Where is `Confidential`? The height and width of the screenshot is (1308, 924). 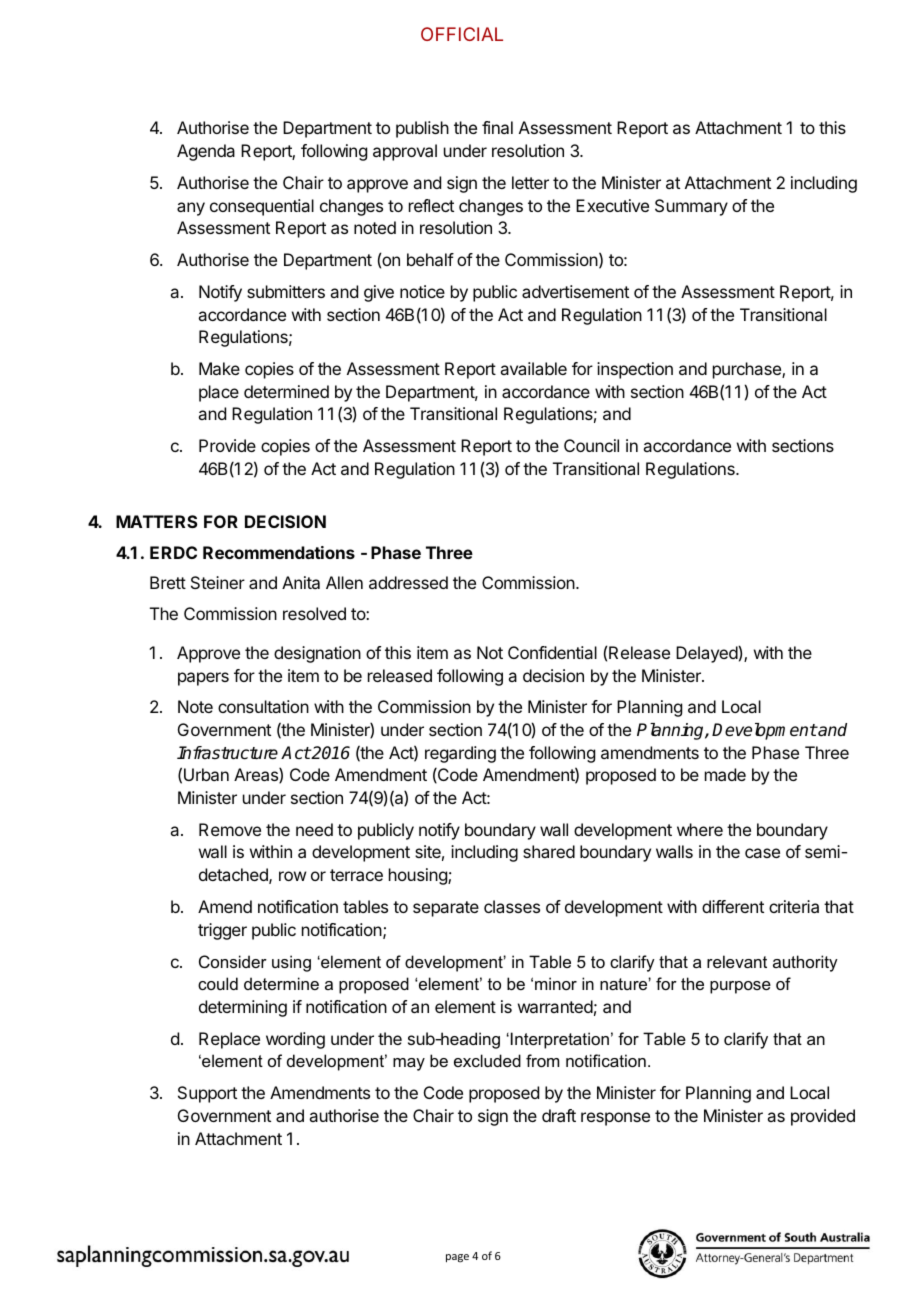 Confidential is located at coordinates (552, 652).
